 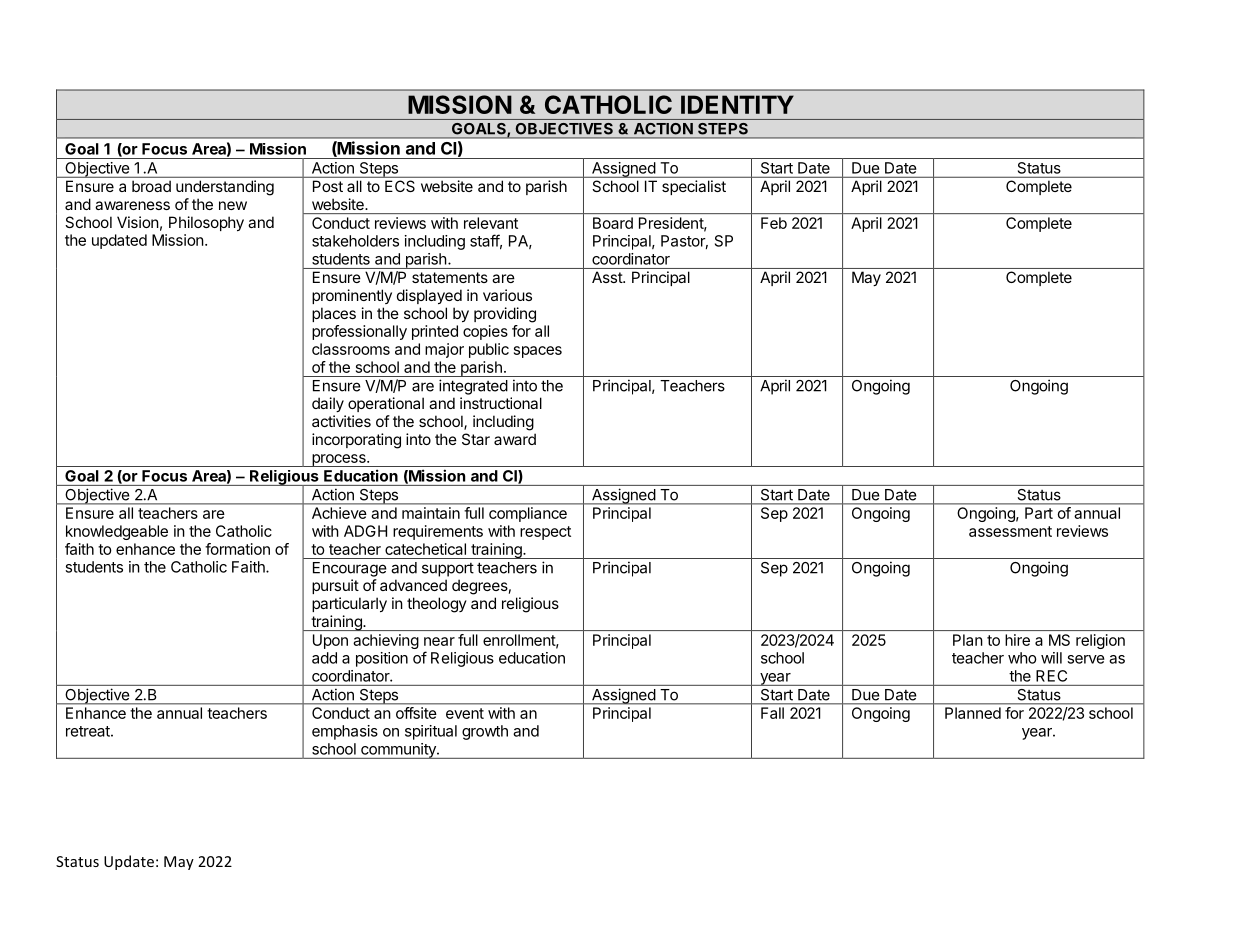 I want to click on growth, so click(x=485, y=732).
